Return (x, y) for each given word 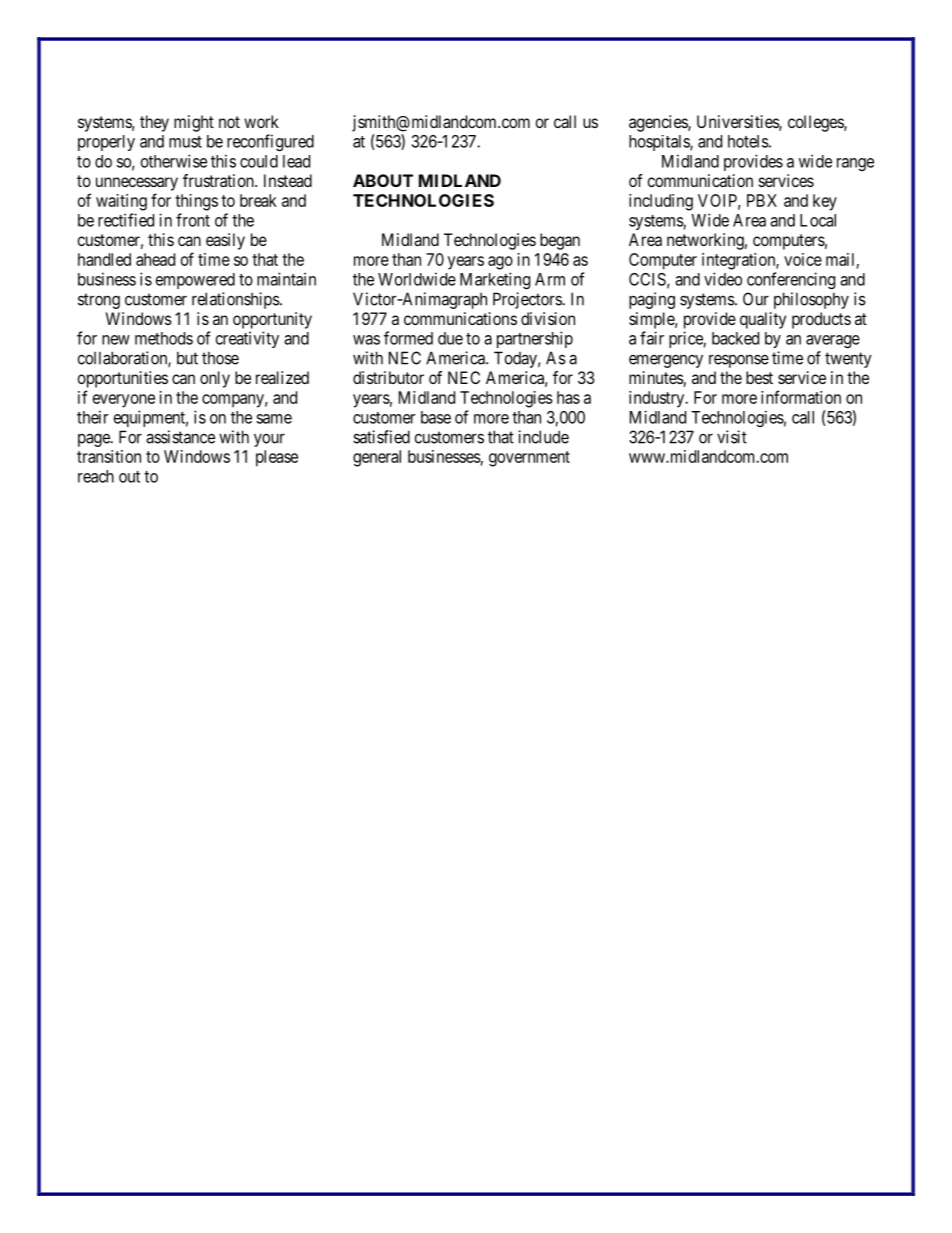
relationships (236, 300)
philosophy (811, 300)
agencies (659, 123)
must (185, 142)
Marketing (495, 280)
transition (109, 456)
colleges (816, 123)
